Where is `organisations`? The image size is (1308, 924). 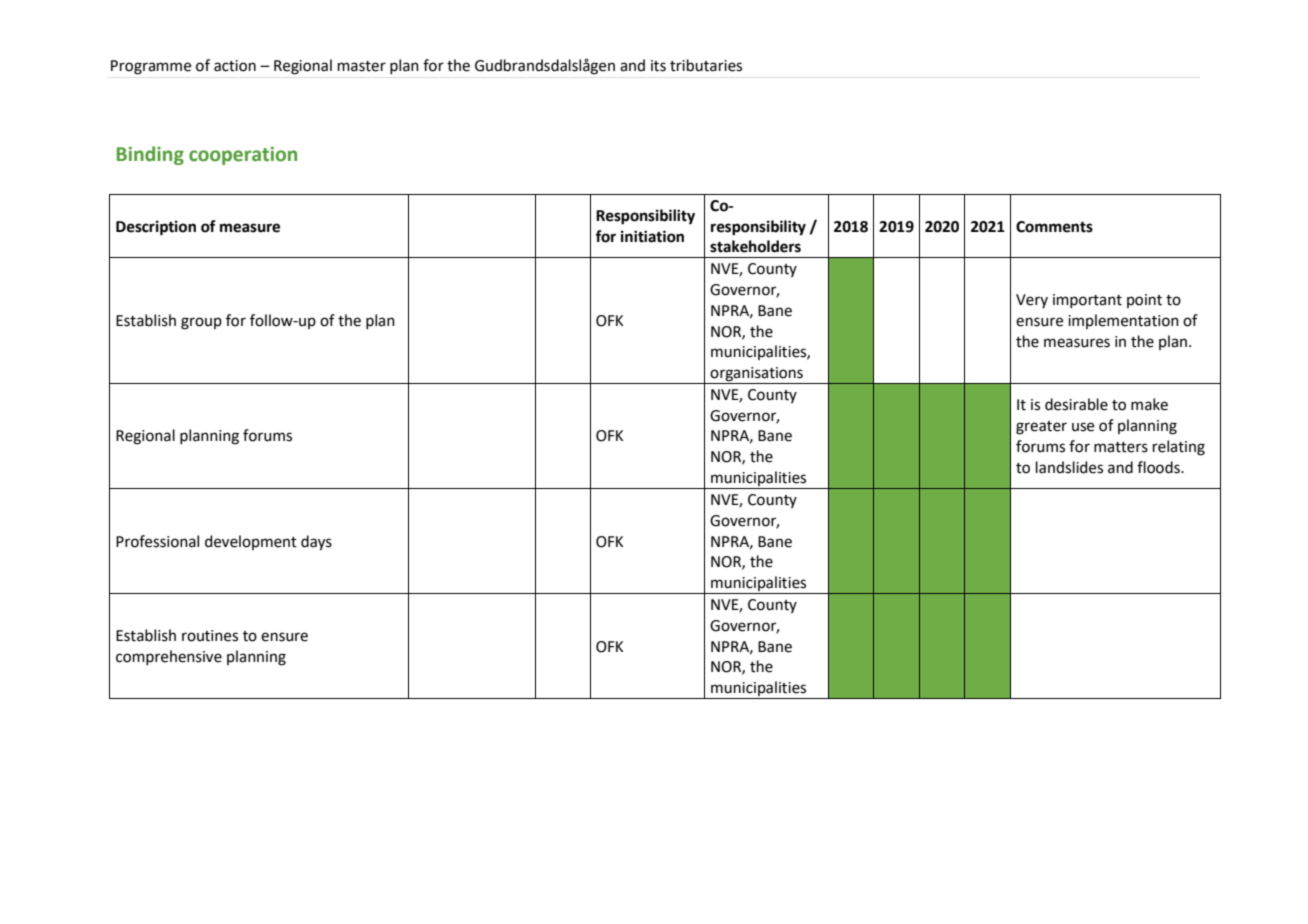
organisations is located at coordinates (757, 375).
